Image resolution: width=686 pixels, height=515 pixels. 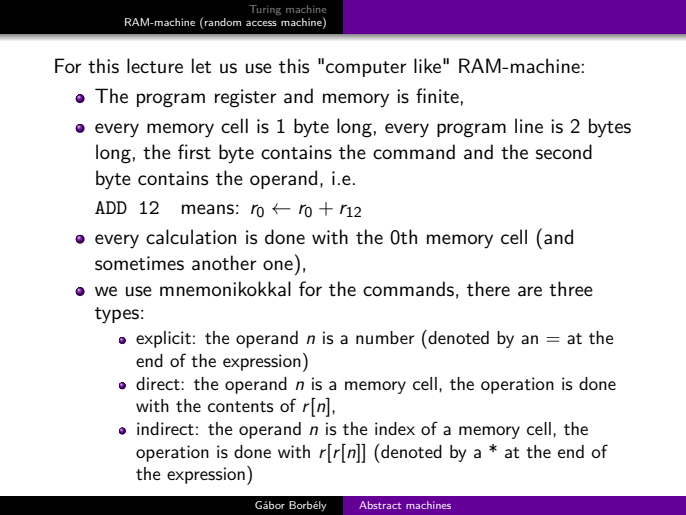 I want to click on explicit, so click(x=163, y=339).
